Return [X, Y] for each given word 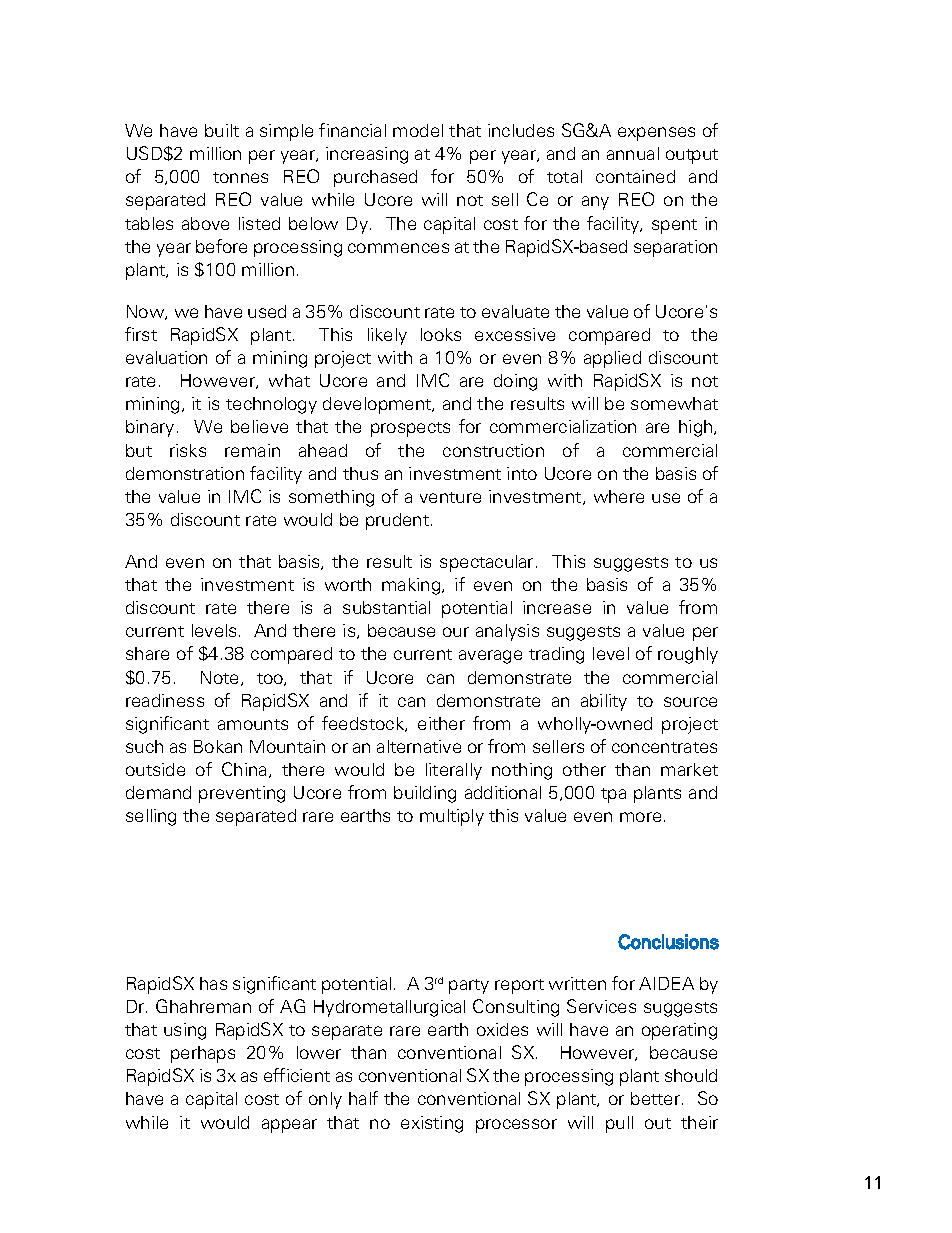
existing [432, 1124]
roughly [688, 655]
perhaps [203, 1054]
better [657, 1098]
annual [633, 153]
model [418, 130]
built [222, 130]
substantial [386, 607]
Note [221, 678]
